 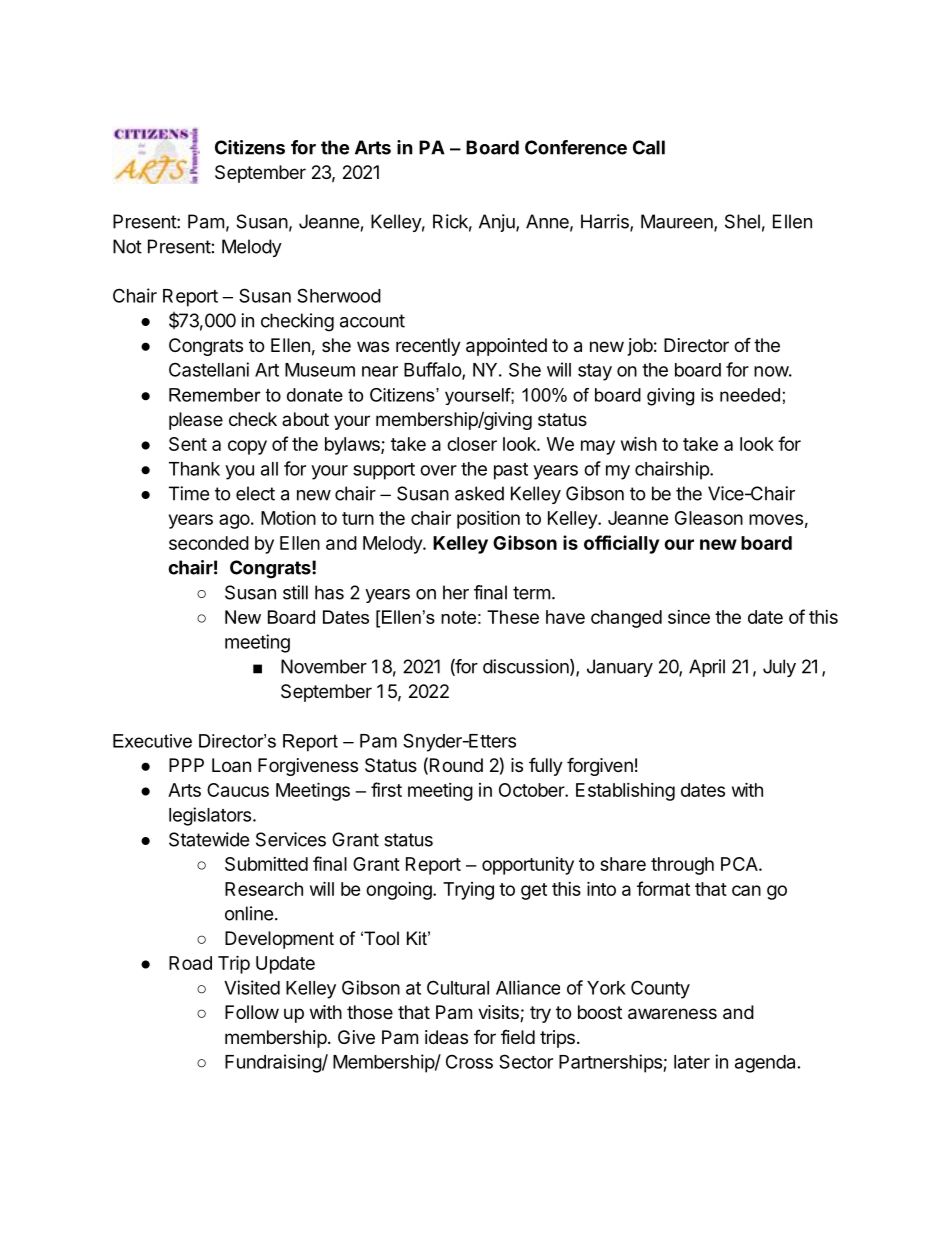 I want to click on wish, so click(x=639, y=443).
